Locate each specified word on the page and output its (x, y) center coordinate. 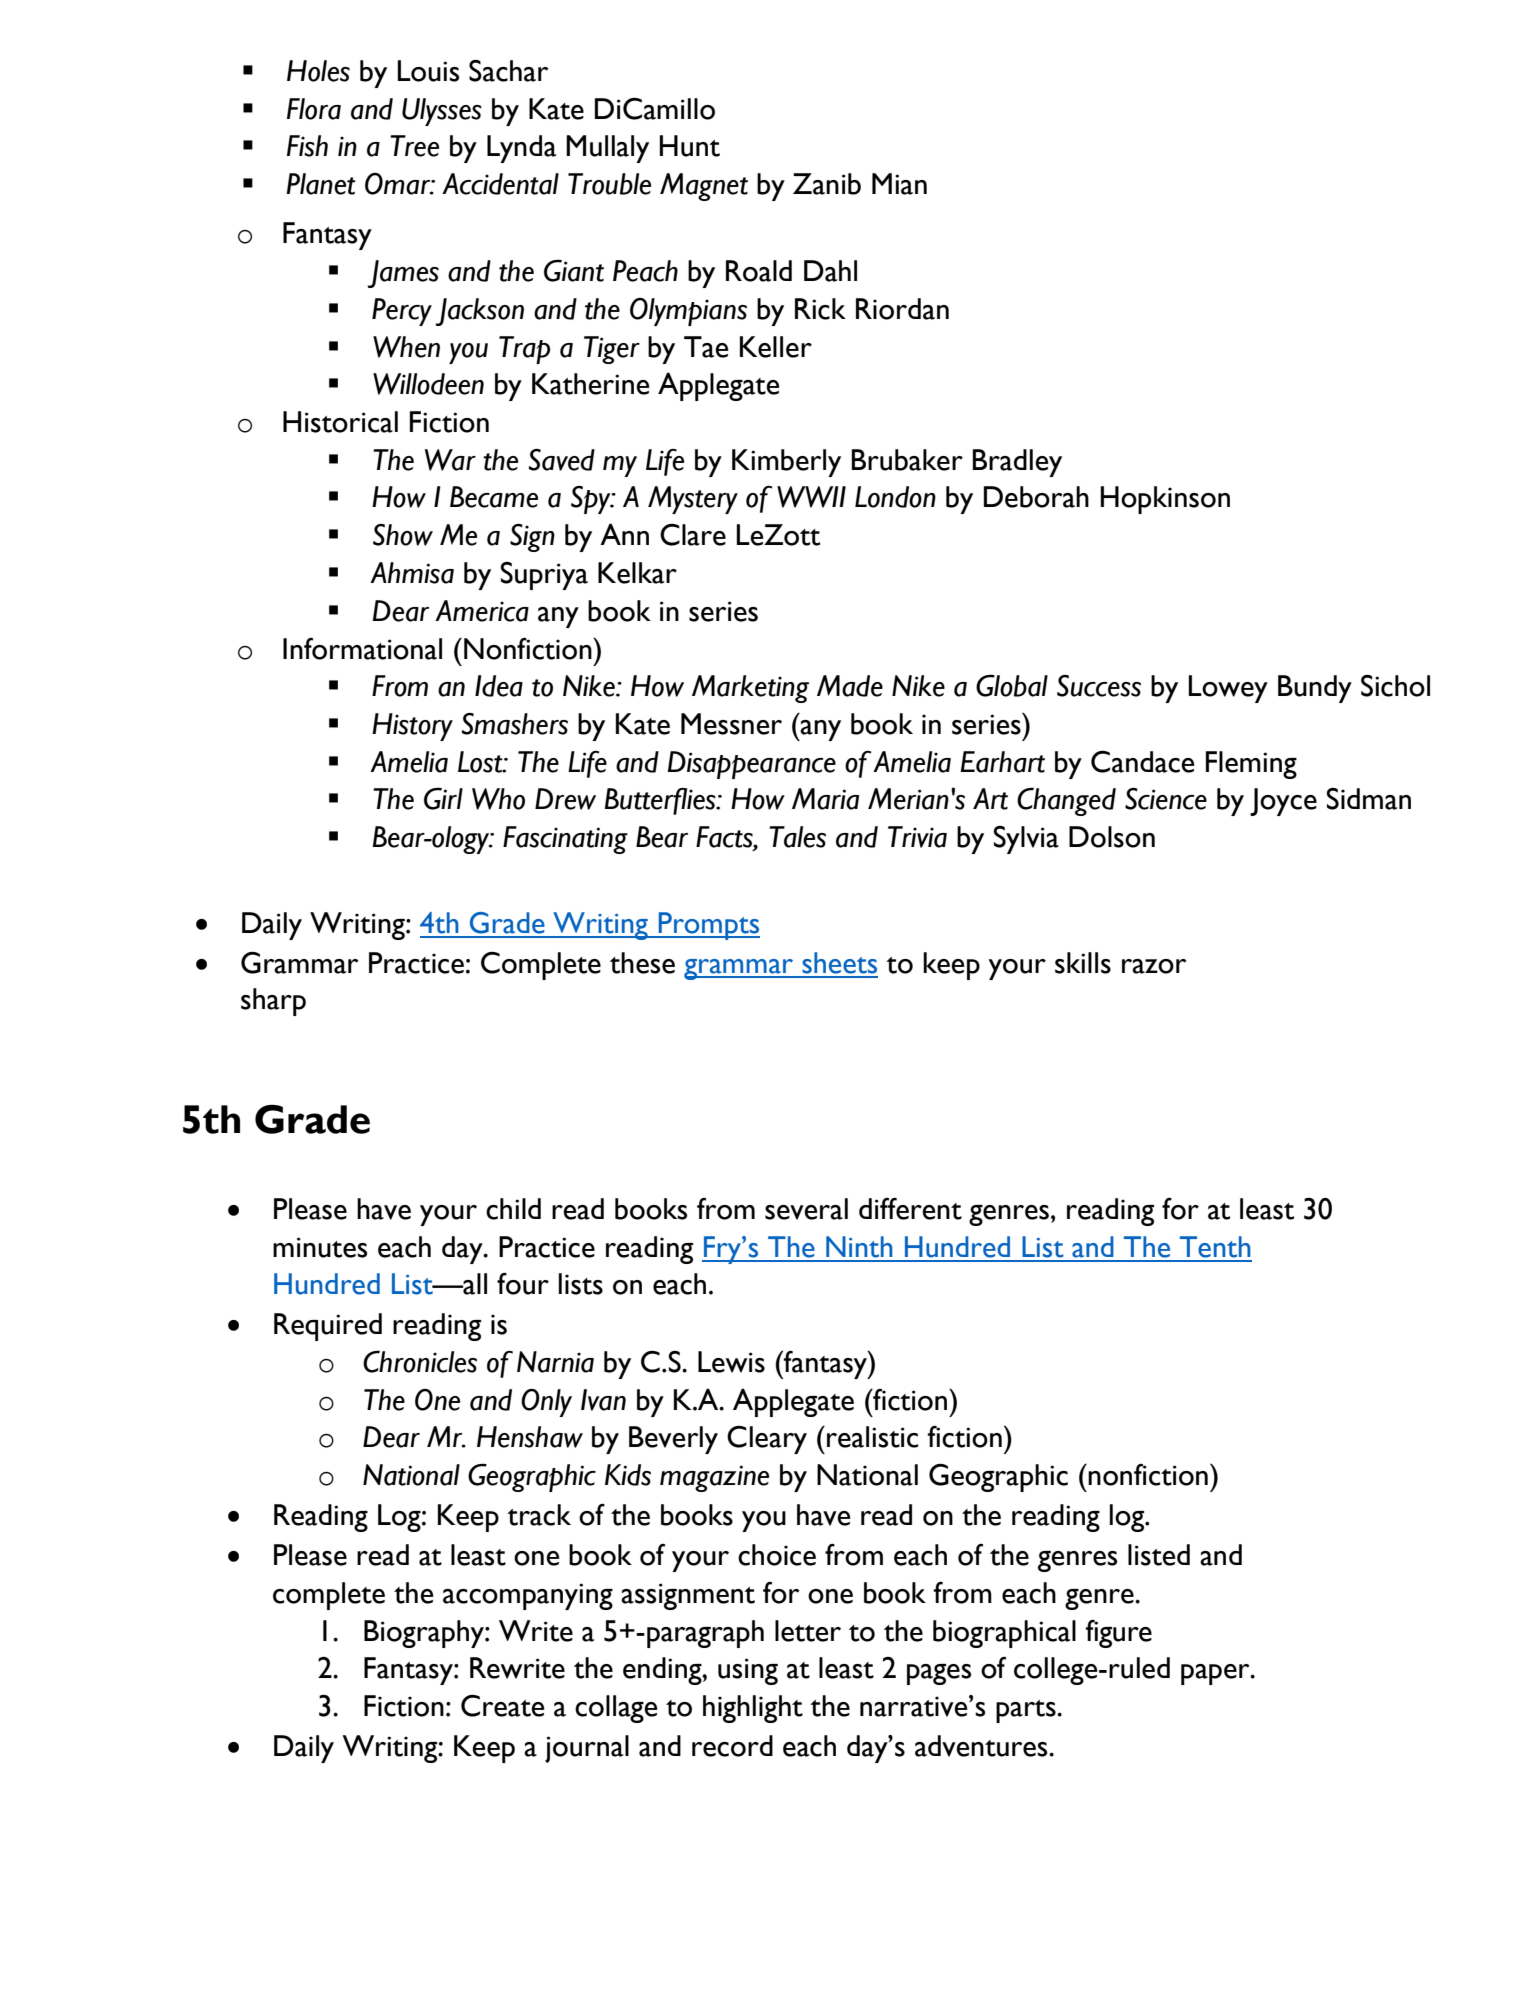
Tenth (1215, 1247)
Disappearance (751, 765)
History (412, 727)
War (450, 460)
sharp (273, 1002)
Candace (1142, 761)
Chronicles (420, 1361)
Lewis (731, 1362)
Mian (899, 184)
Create (502, 1705)
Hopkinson (1165, 500)
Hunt (689, 146)
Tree (414, 146)
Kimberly (786, 463)
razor (1154, 966)
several (806, 1209)
